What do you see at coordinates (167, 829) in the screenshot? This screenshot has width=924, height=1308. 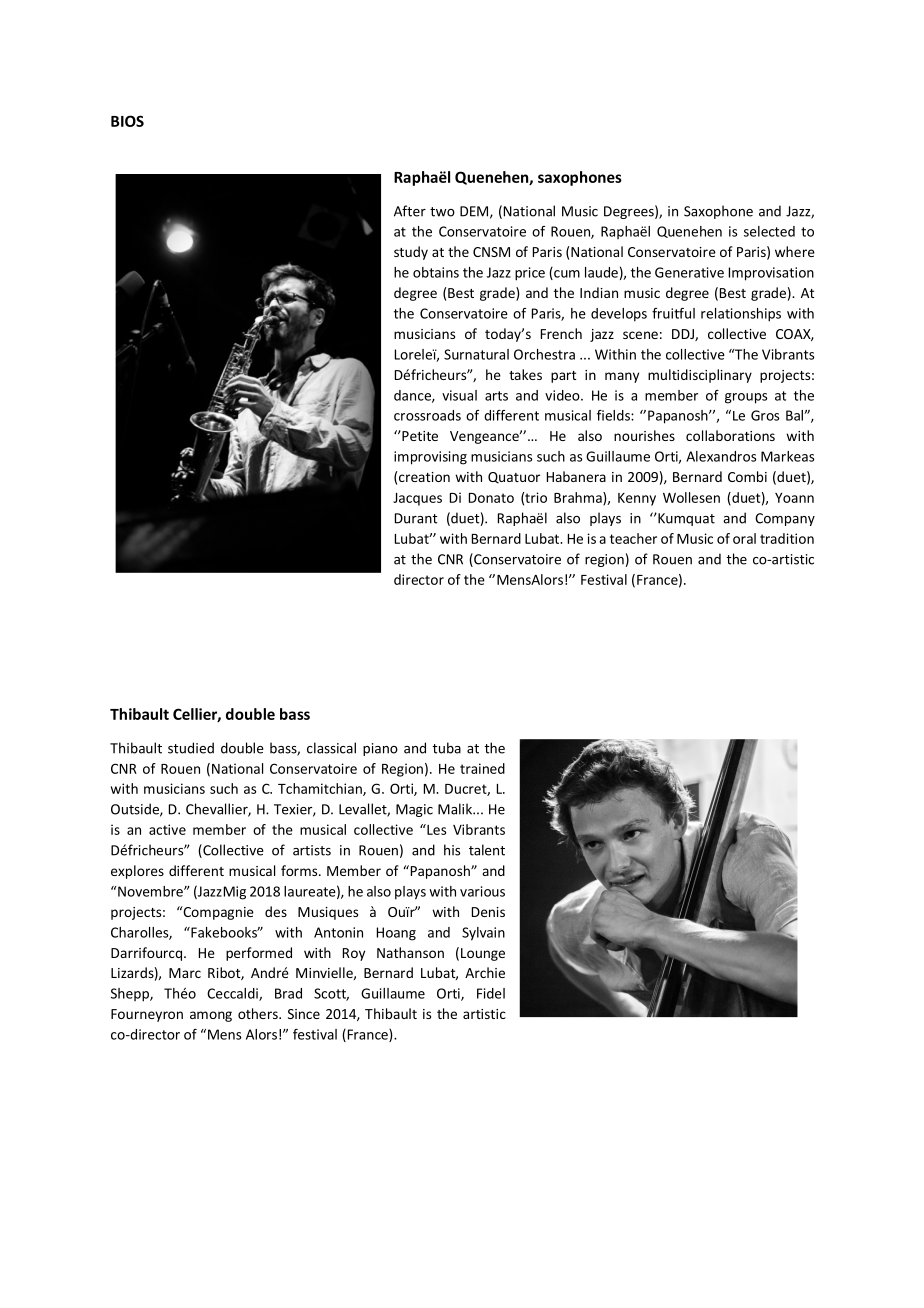 I see `active` at bounding box center [167, 829].
